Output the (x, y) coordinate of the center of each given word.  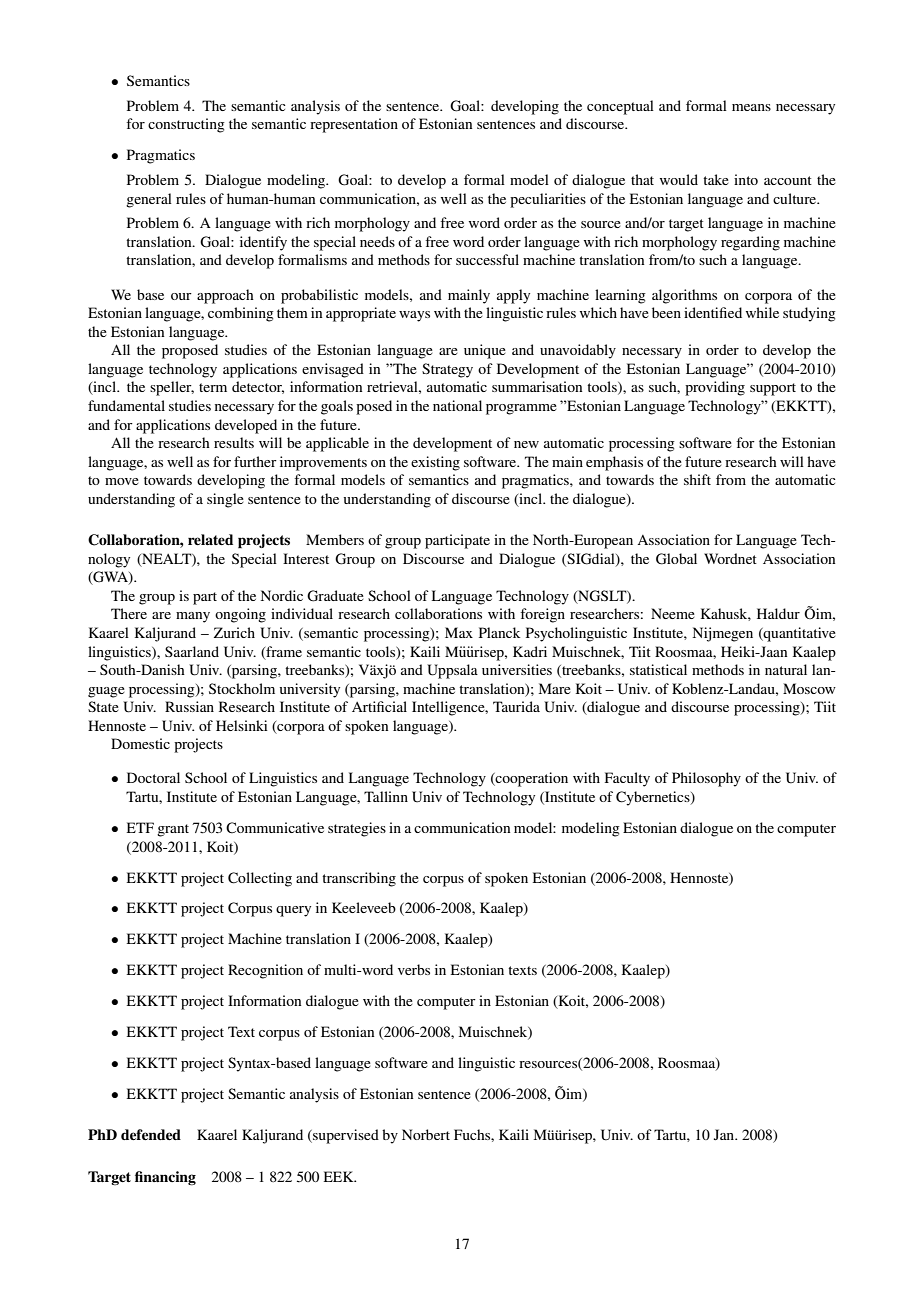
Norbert (426, 1134)
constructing (186, 125)
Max (459, 632)
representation (354, 125)
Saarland (192, 651)
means (751, 107)
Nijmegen (723, 634)
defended (151, 1134)
